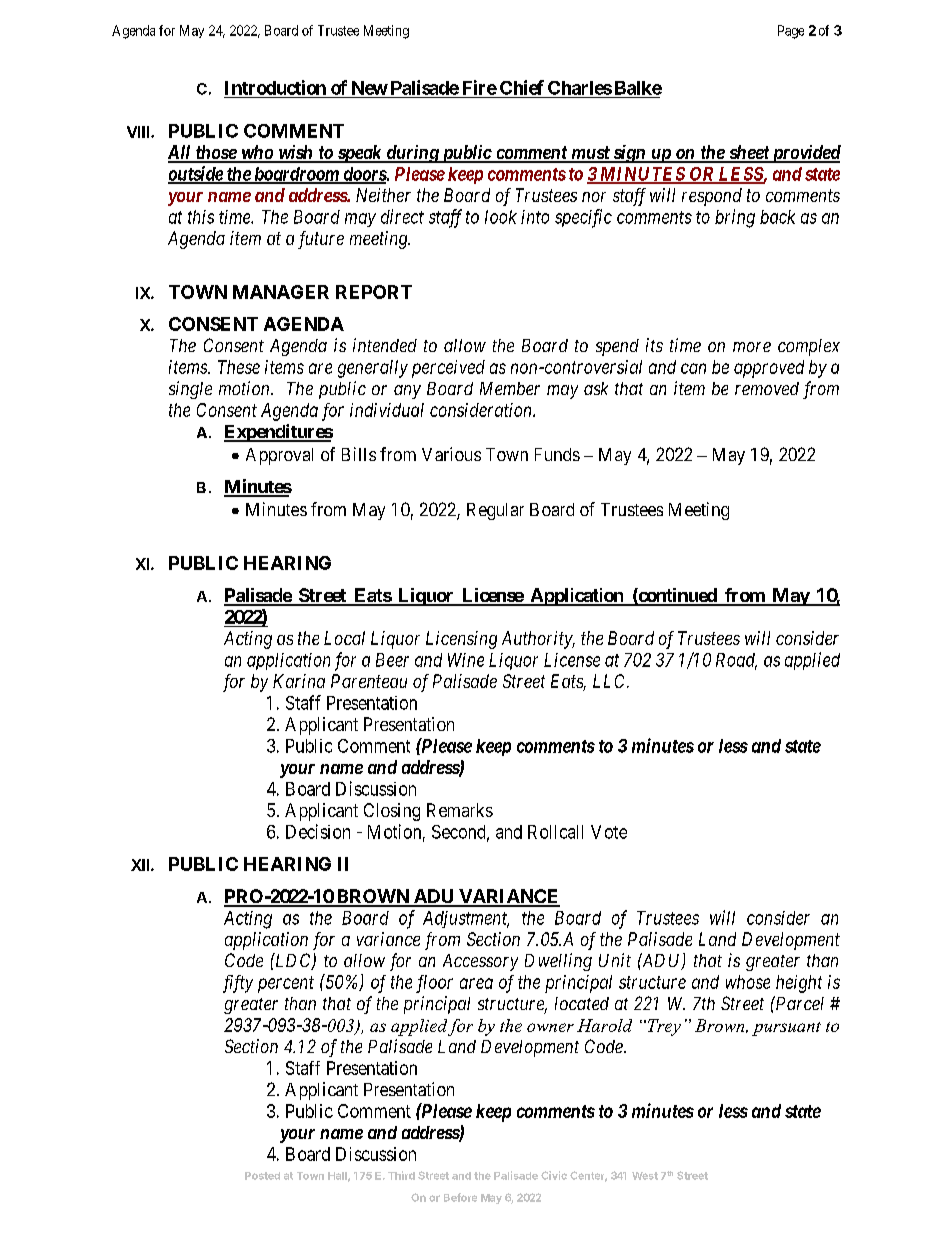  I want to click on Fire, so click(480, 87).
